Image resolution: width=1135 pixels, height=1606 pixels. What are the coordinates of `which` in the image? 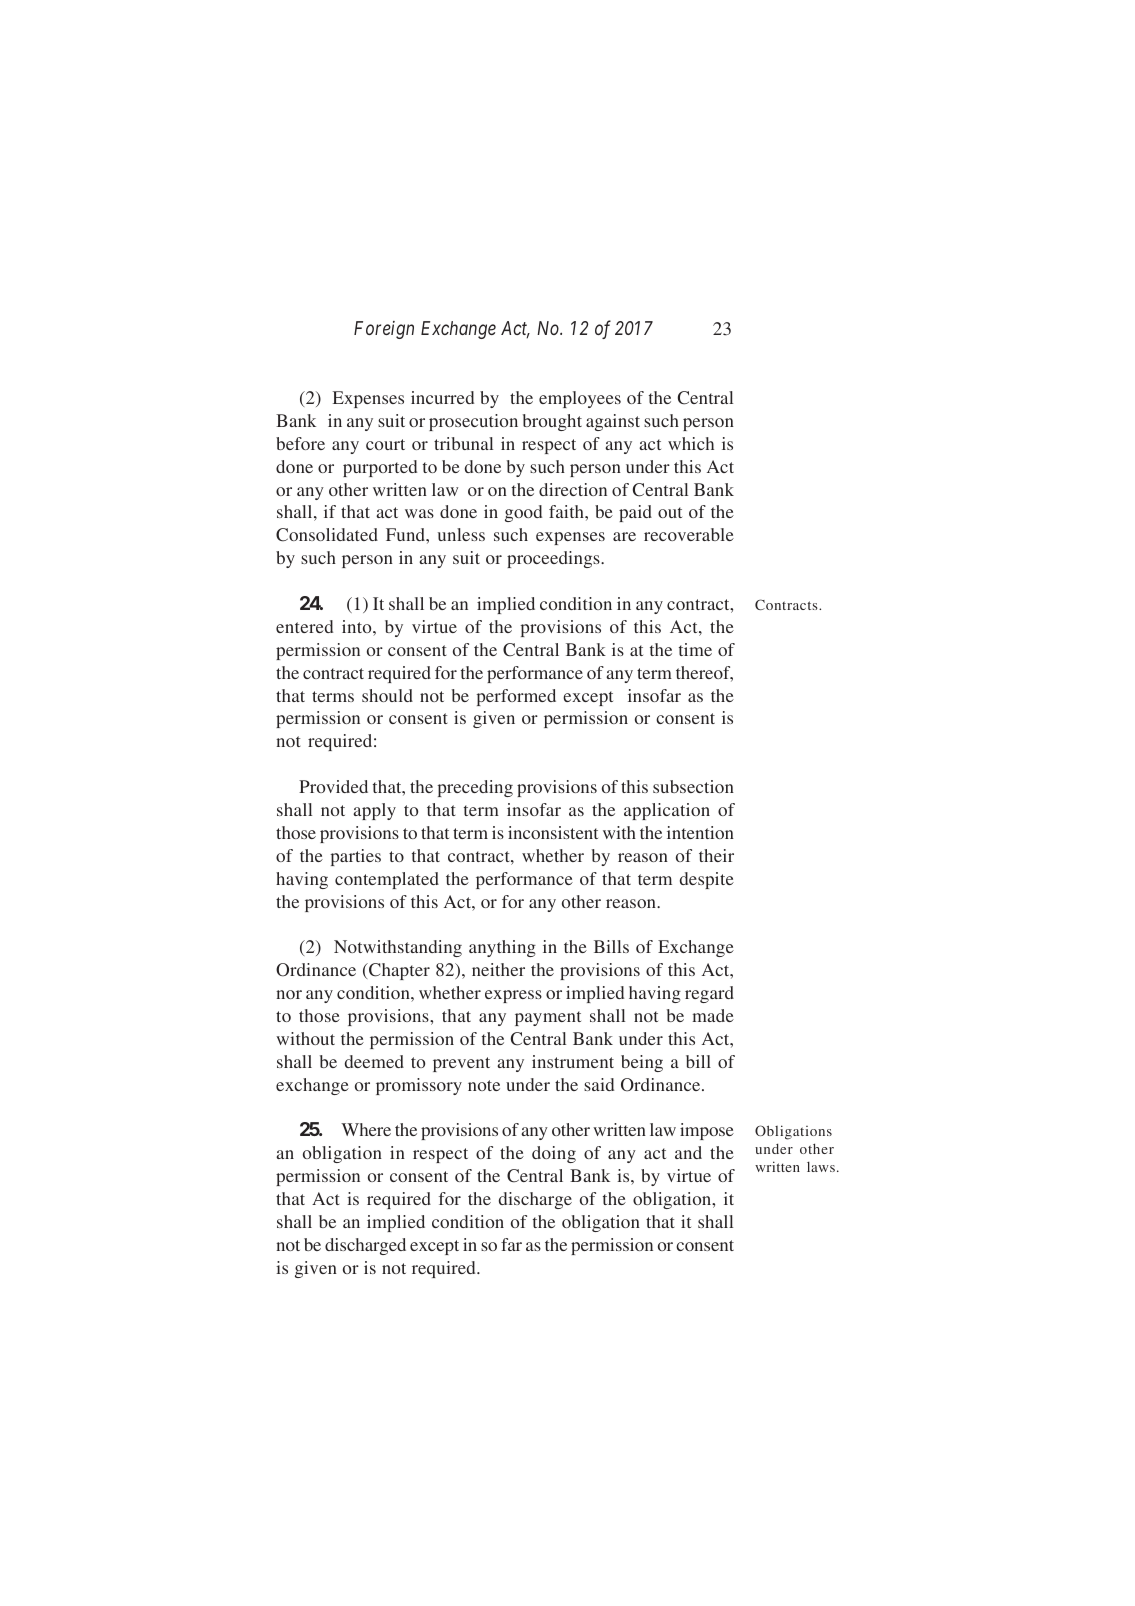 It's located at (691, 443).
